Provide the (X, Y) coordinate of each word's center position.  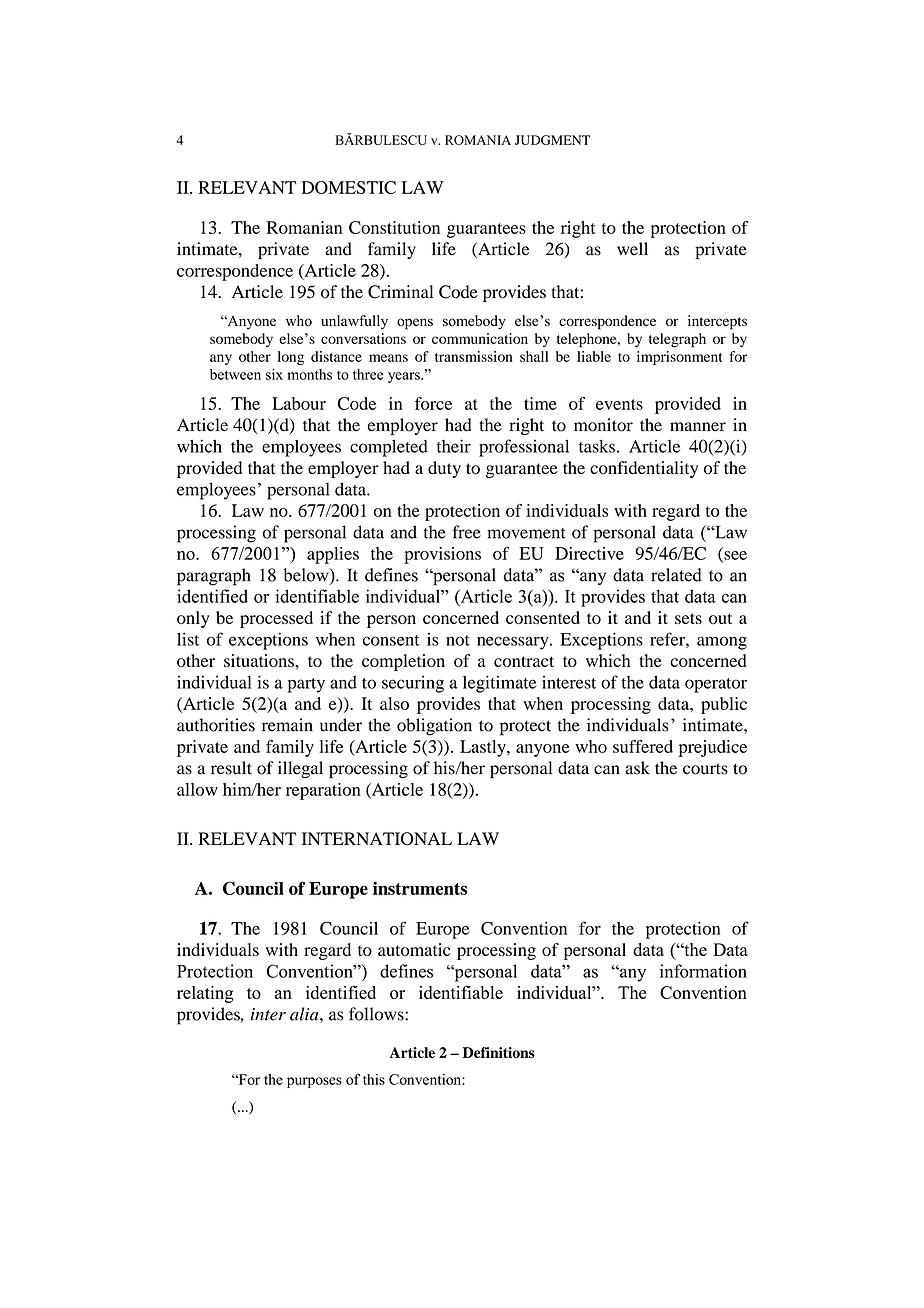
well (632, 249)
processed (276, 619)
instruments (420, 888)
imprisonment (679, 358)
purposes (314, 1082)
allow (197, 789)
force (433, 403)
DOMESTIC (349, 187)
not (458, 640)
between (235, 374)
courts (705, 769)
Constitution (394, 227)
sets (688, 618)
